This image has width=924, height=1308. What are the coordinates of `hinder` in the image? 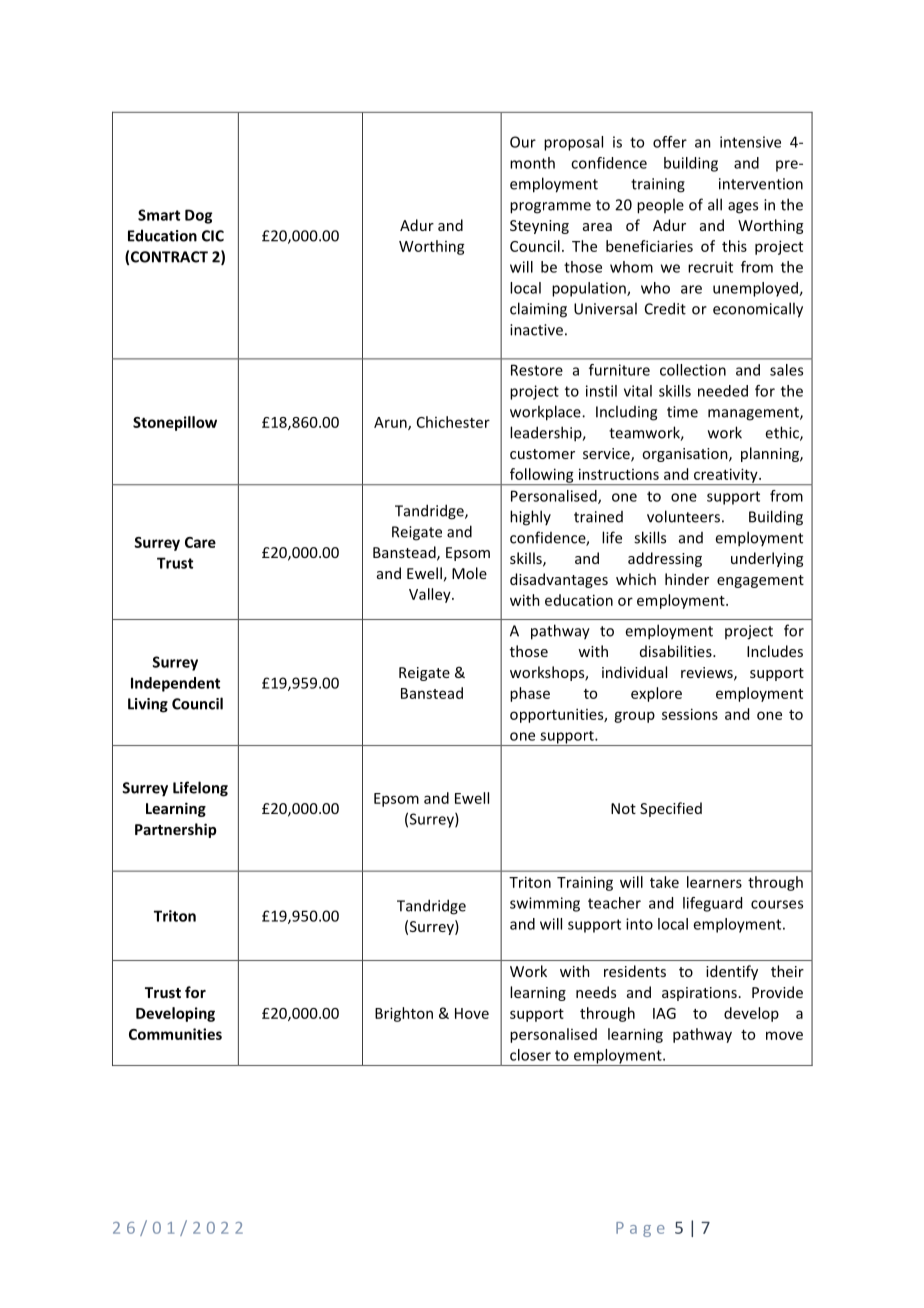 It's located at (687, 579).
